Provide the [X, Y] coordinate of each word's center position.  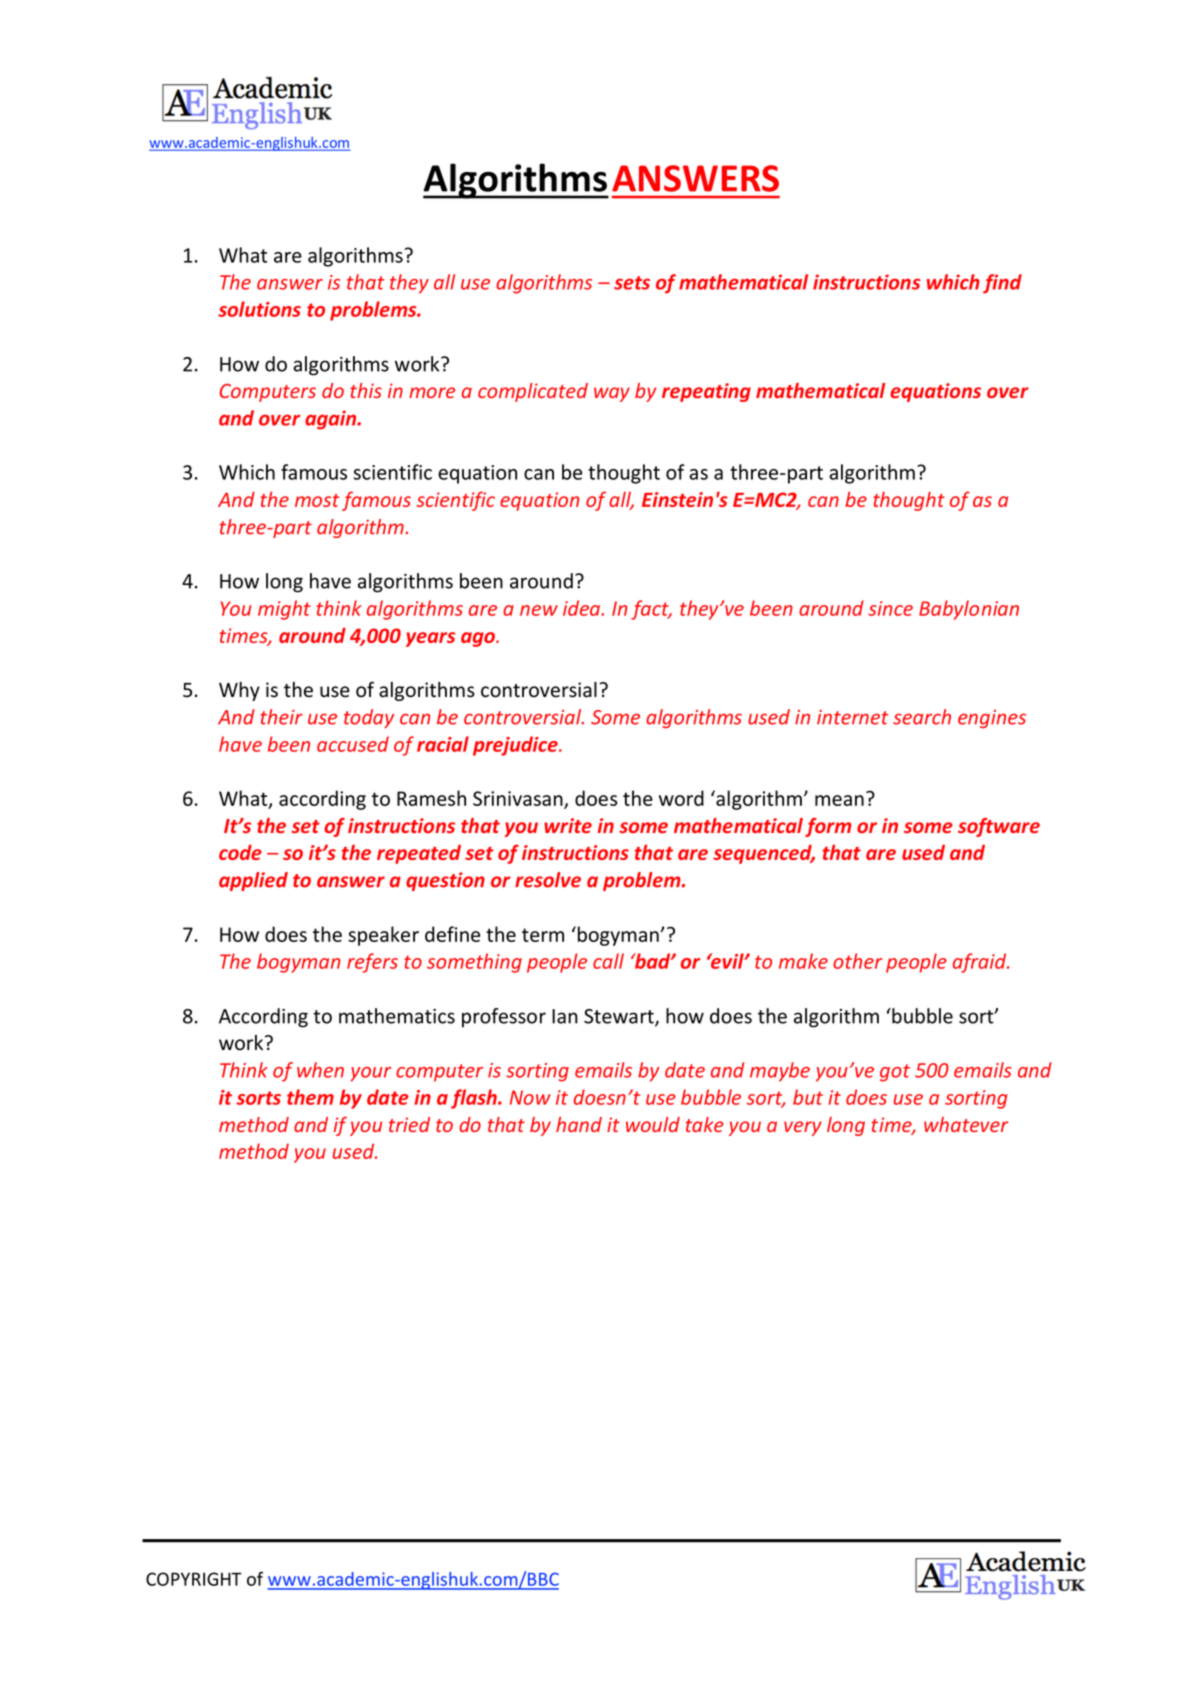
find [1002, 284]
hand [579, 1124]
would [653, 1124]
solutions [259, 309]
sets [632, 283]
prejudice [516, 746]
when [320, 1070]
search [922, 717]
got [895, 1073]
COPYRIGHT [194, 1579]
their [281, 717]
